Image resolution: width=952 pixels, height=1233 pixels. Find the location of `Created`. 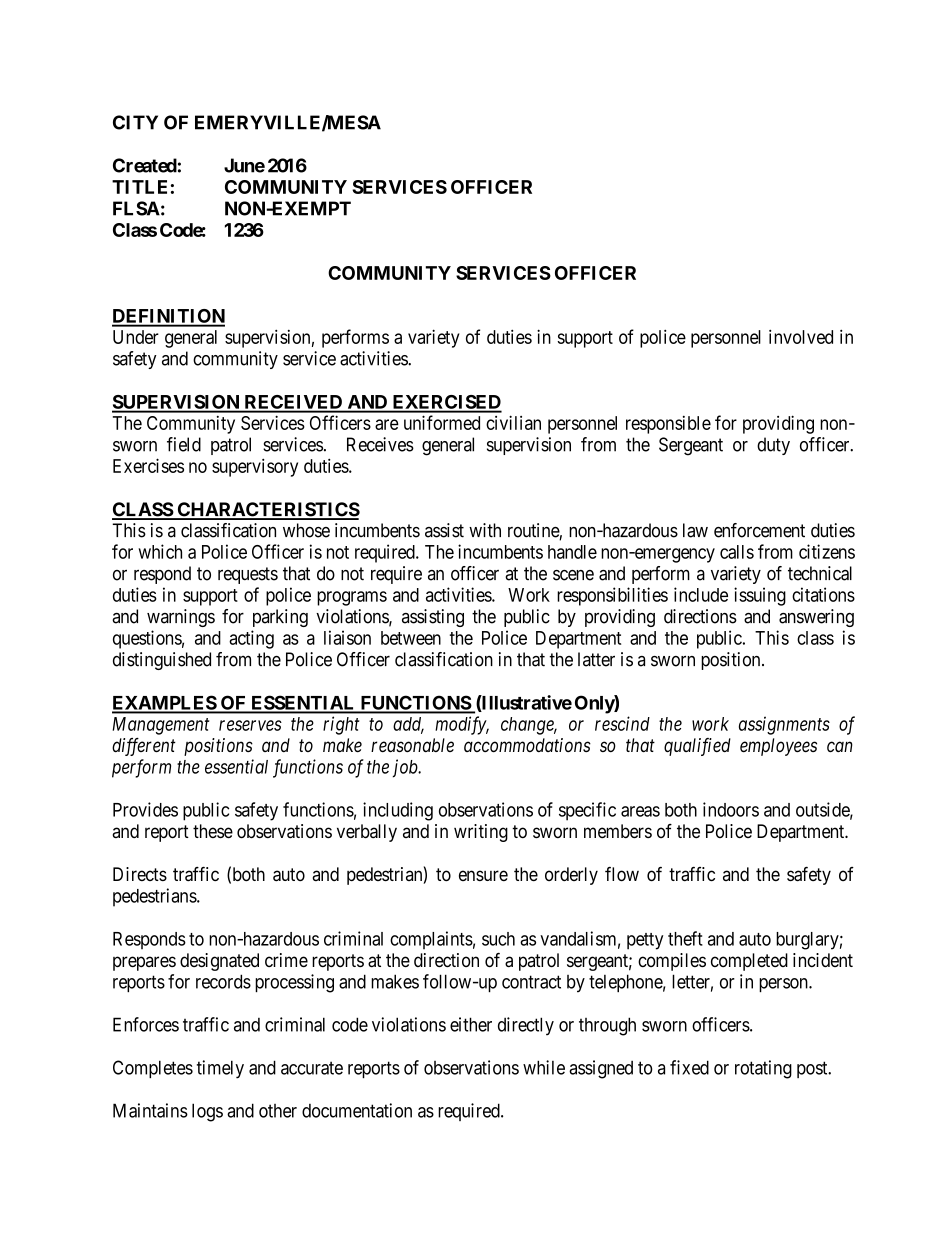

Created is located at coordinates (145, 165).
